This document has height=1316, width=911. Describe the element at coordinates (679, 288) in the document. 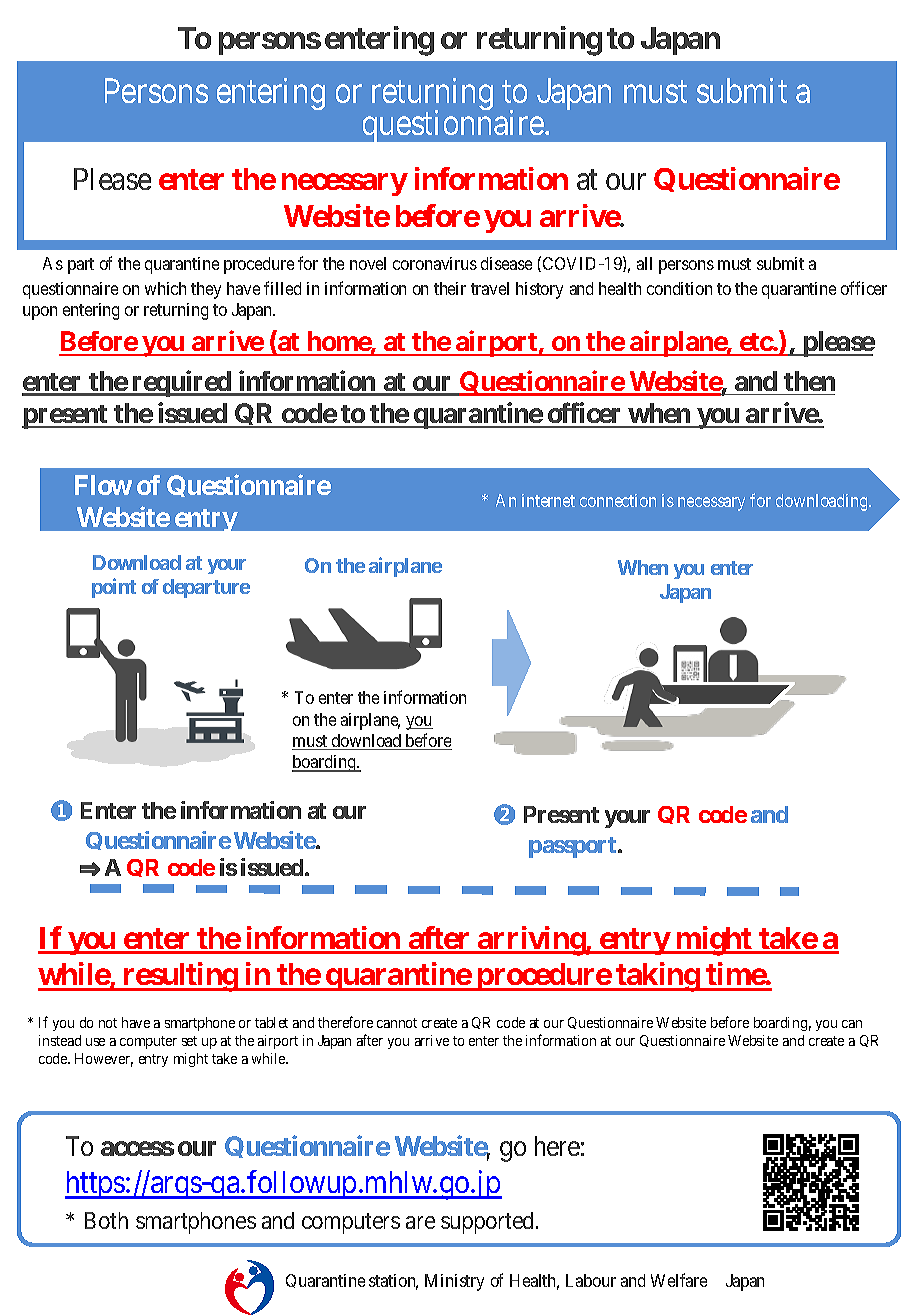

I see `condition` at that location.
